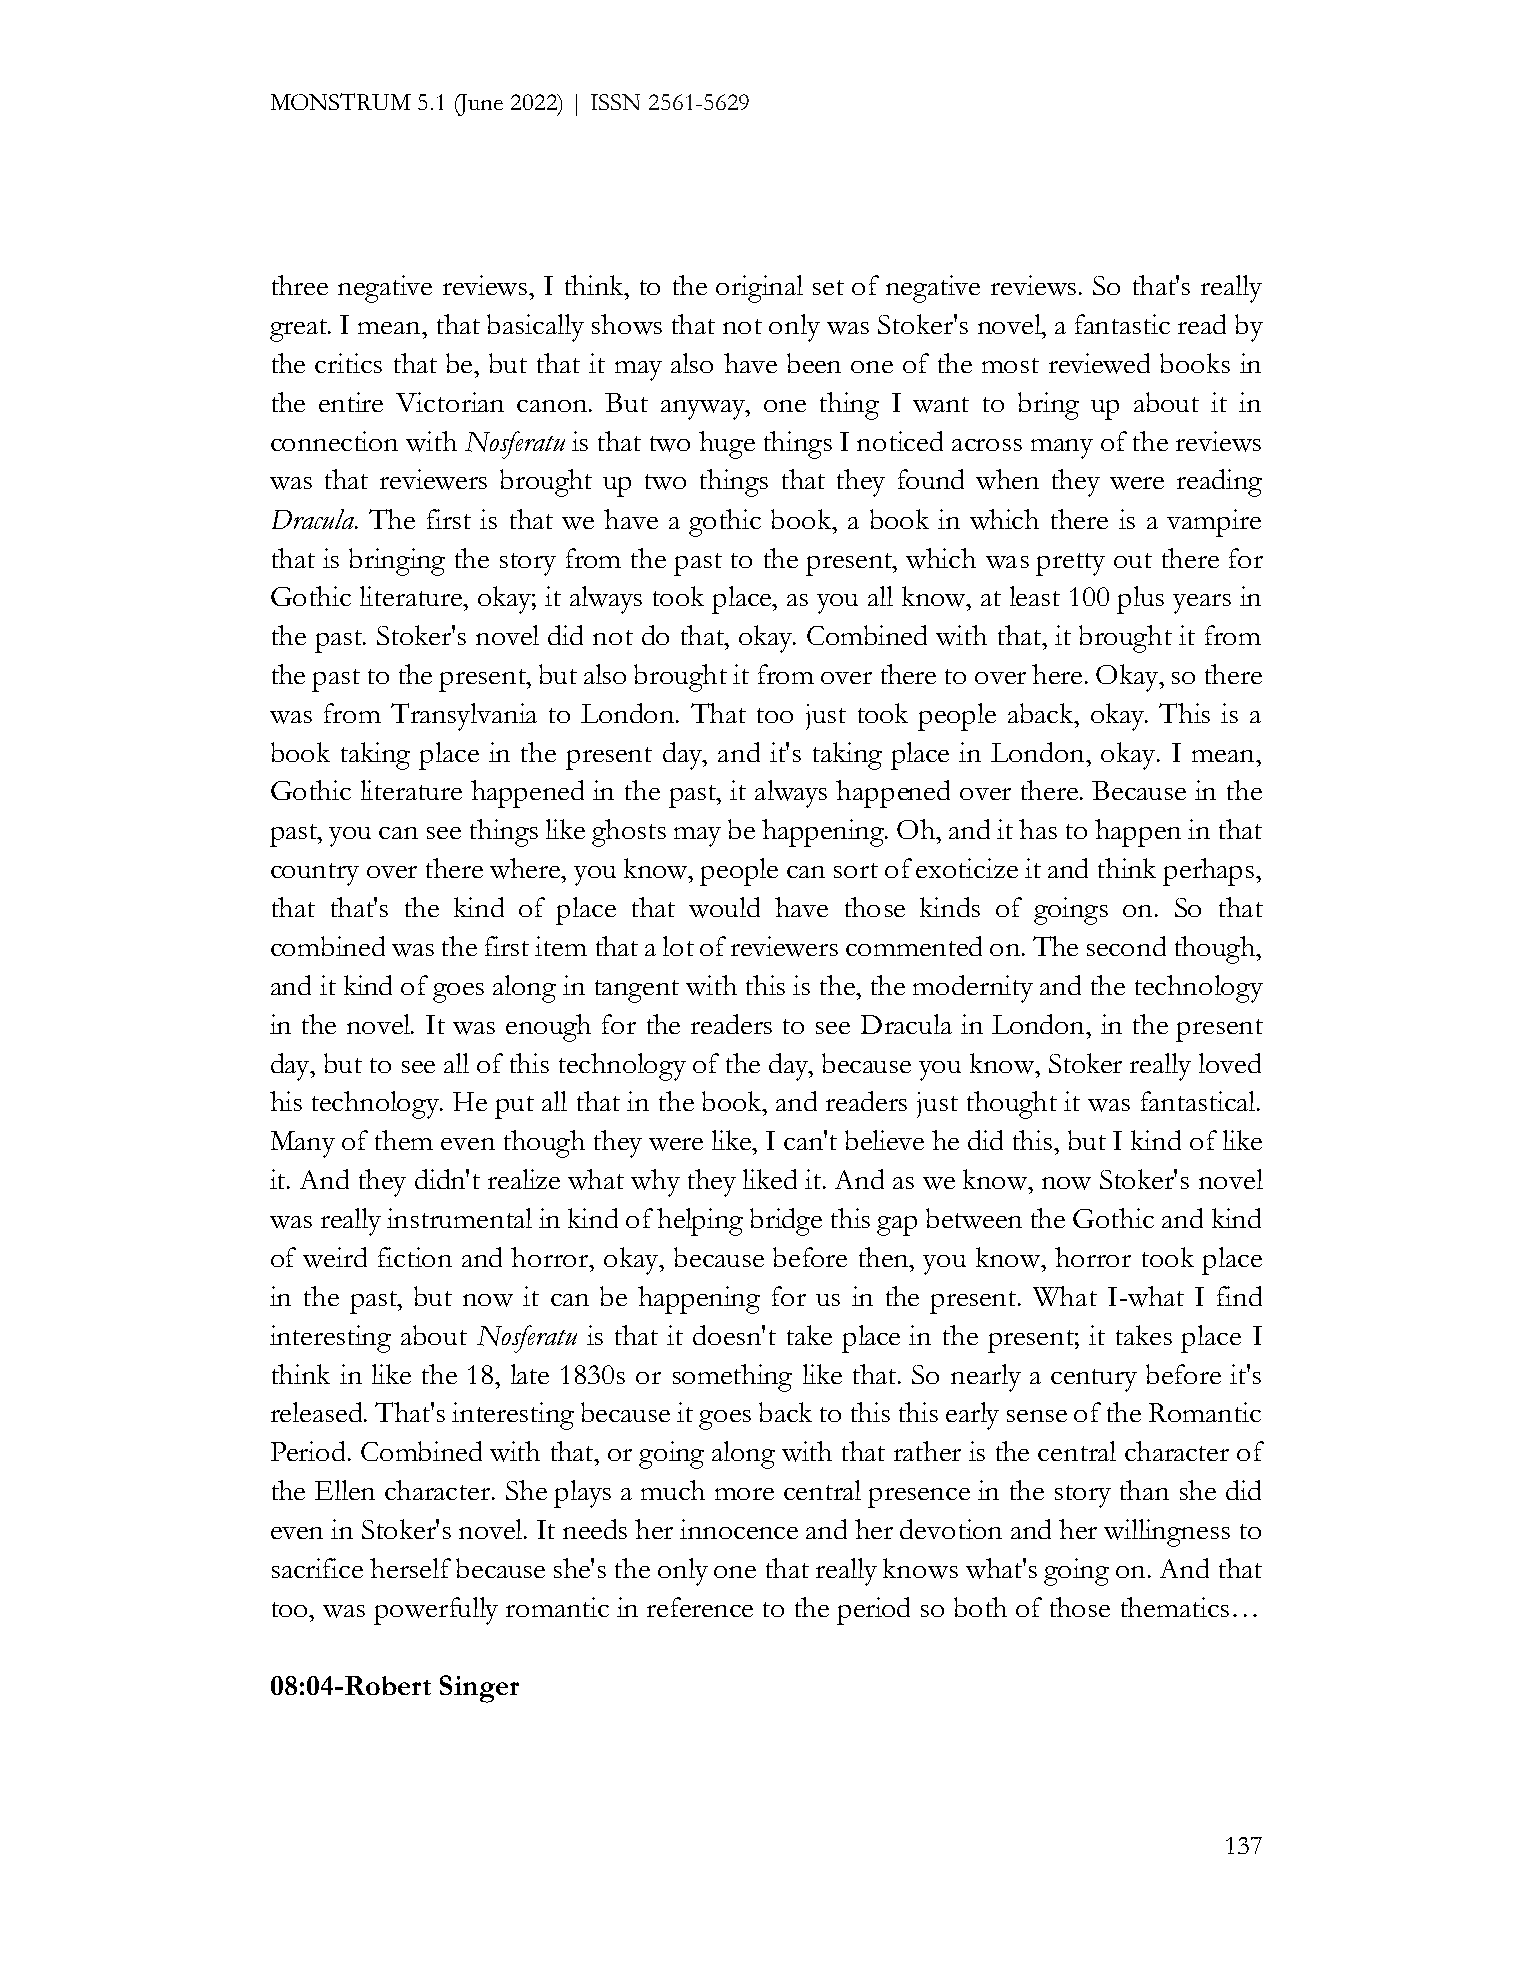 The image size is (1532, 1982). I want to click on reviewed, so click(1099, 363).
